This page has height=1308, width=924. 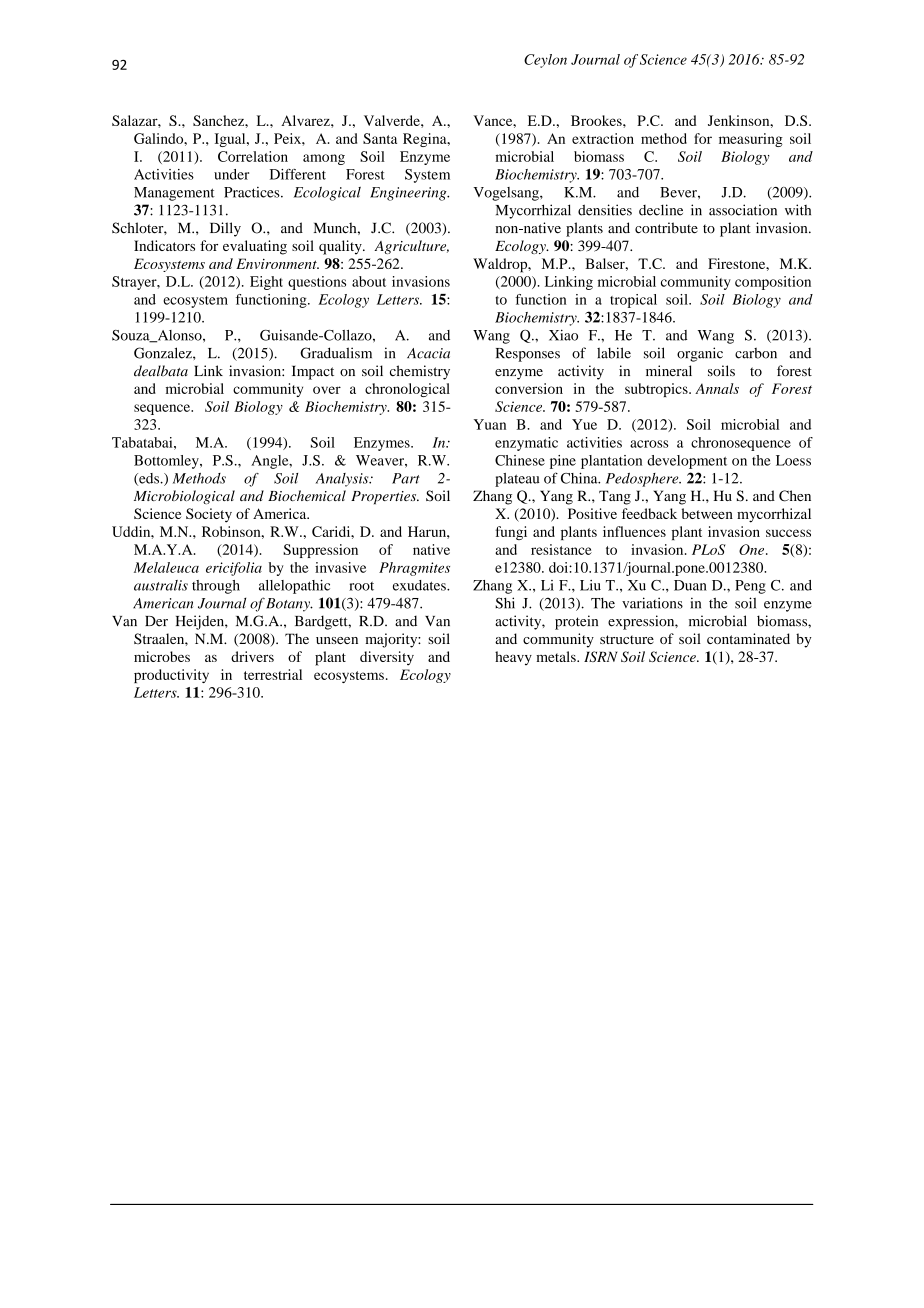 I want to click on Impact, so click(x=313, y=373).
